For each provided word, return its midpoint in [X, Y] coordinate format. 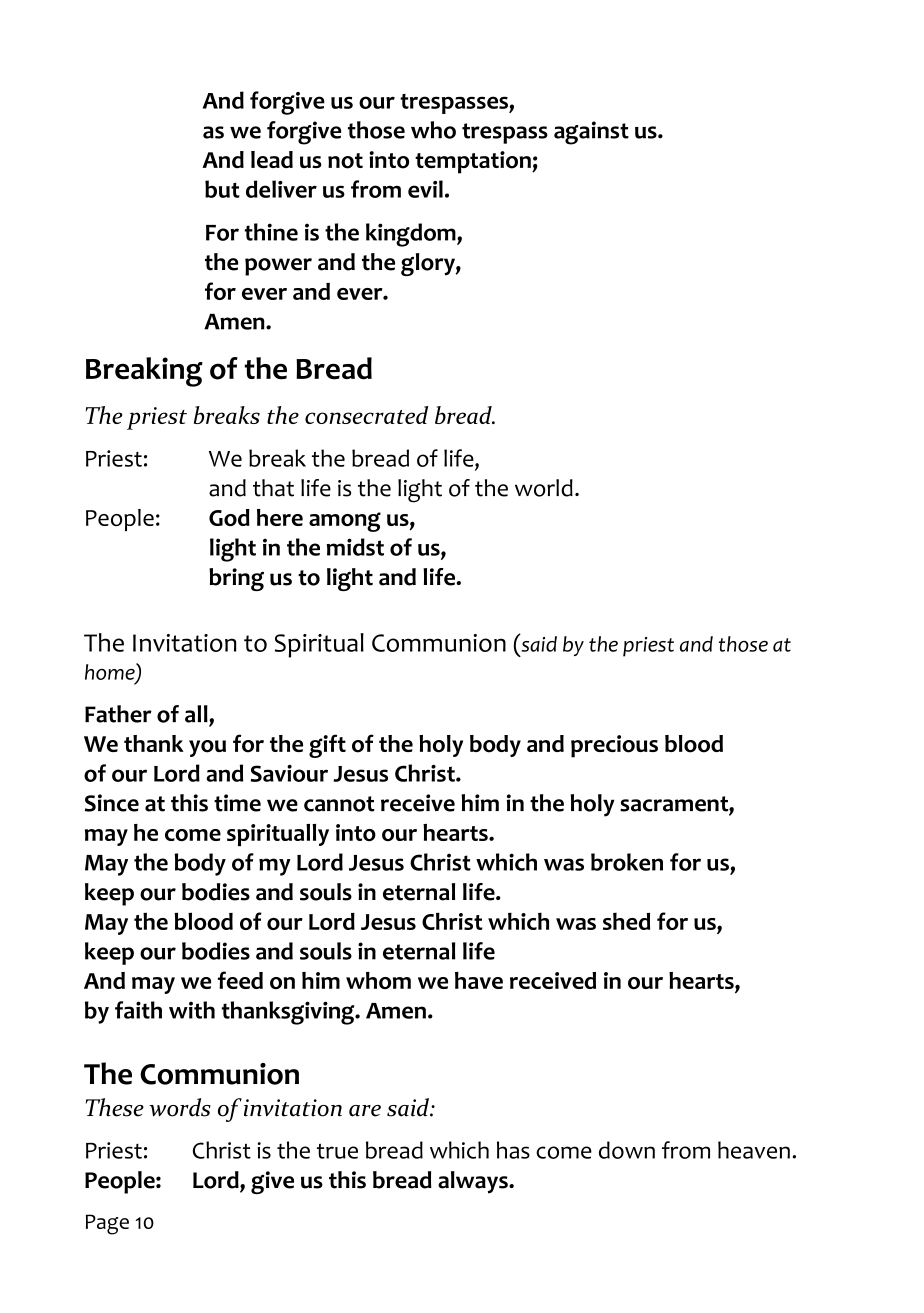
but [222, 189]
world [544, 488]
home [111, 672]
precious [614, 746]
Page [107, 1224]
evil [425, 189]
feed [240, 980]
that [273, 488]
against [591, 133]
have [479, 980]
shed [626, 921]
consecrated [366, 415]
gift [327, 746]
